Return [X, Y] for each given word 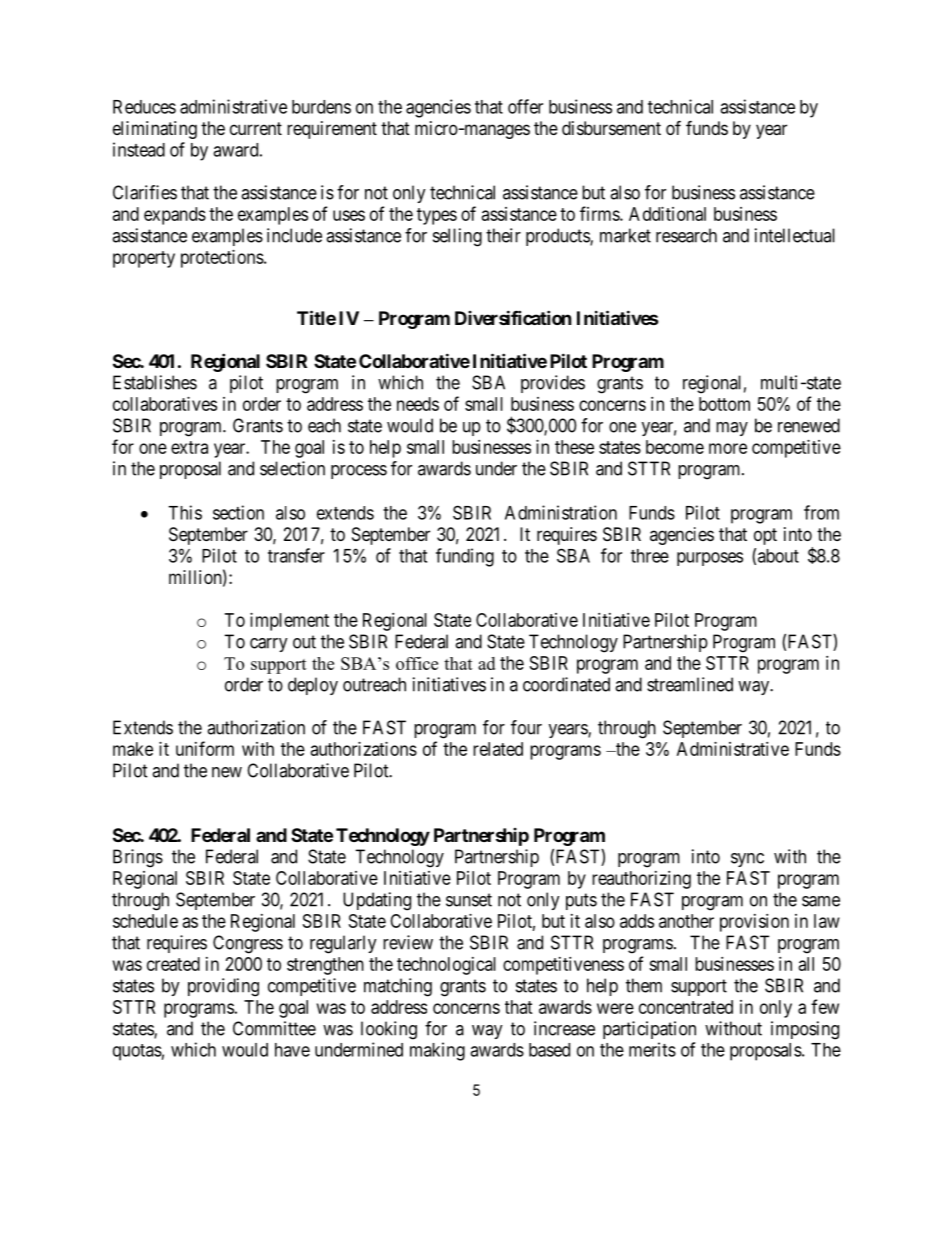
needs [418, 404]
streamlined [690, 684]
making [437, 1051]
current [256, 128]
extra [189, 447]
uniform [205, 748]
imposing [805, 1030]
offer [525, 106]
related [498, 749]
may [732, 429]
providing [223, 987]
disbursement [611, 128]
